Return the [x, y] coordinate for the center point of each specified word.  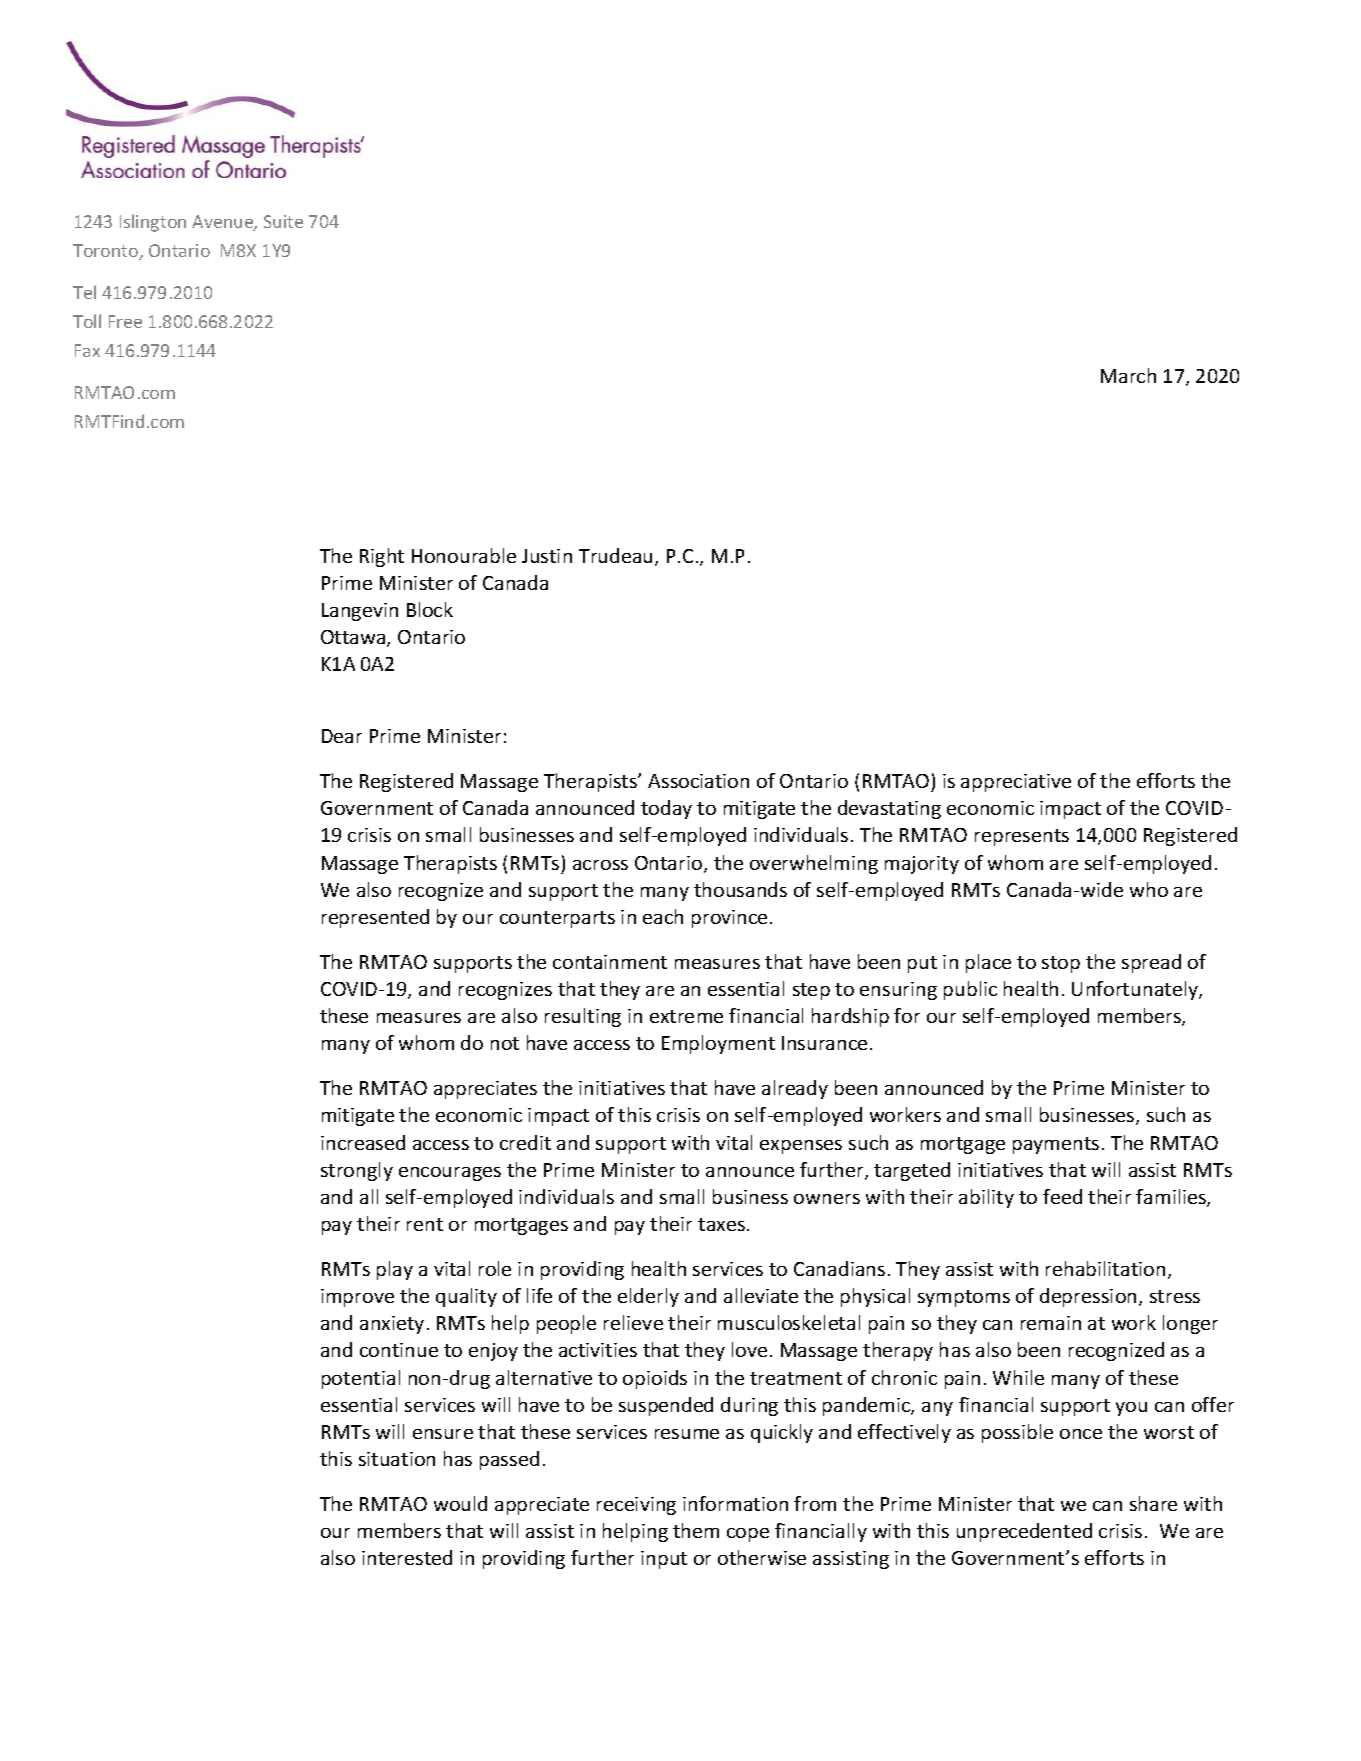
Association [698, 781]
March [1128, 375]
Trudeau [615, 555]
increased [363, 1142]
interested [407, 1557]
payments [1056, 1145]
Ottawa [354, 638]
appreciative [1016, 783]
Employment [718, 1044]
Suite [283, 221]
